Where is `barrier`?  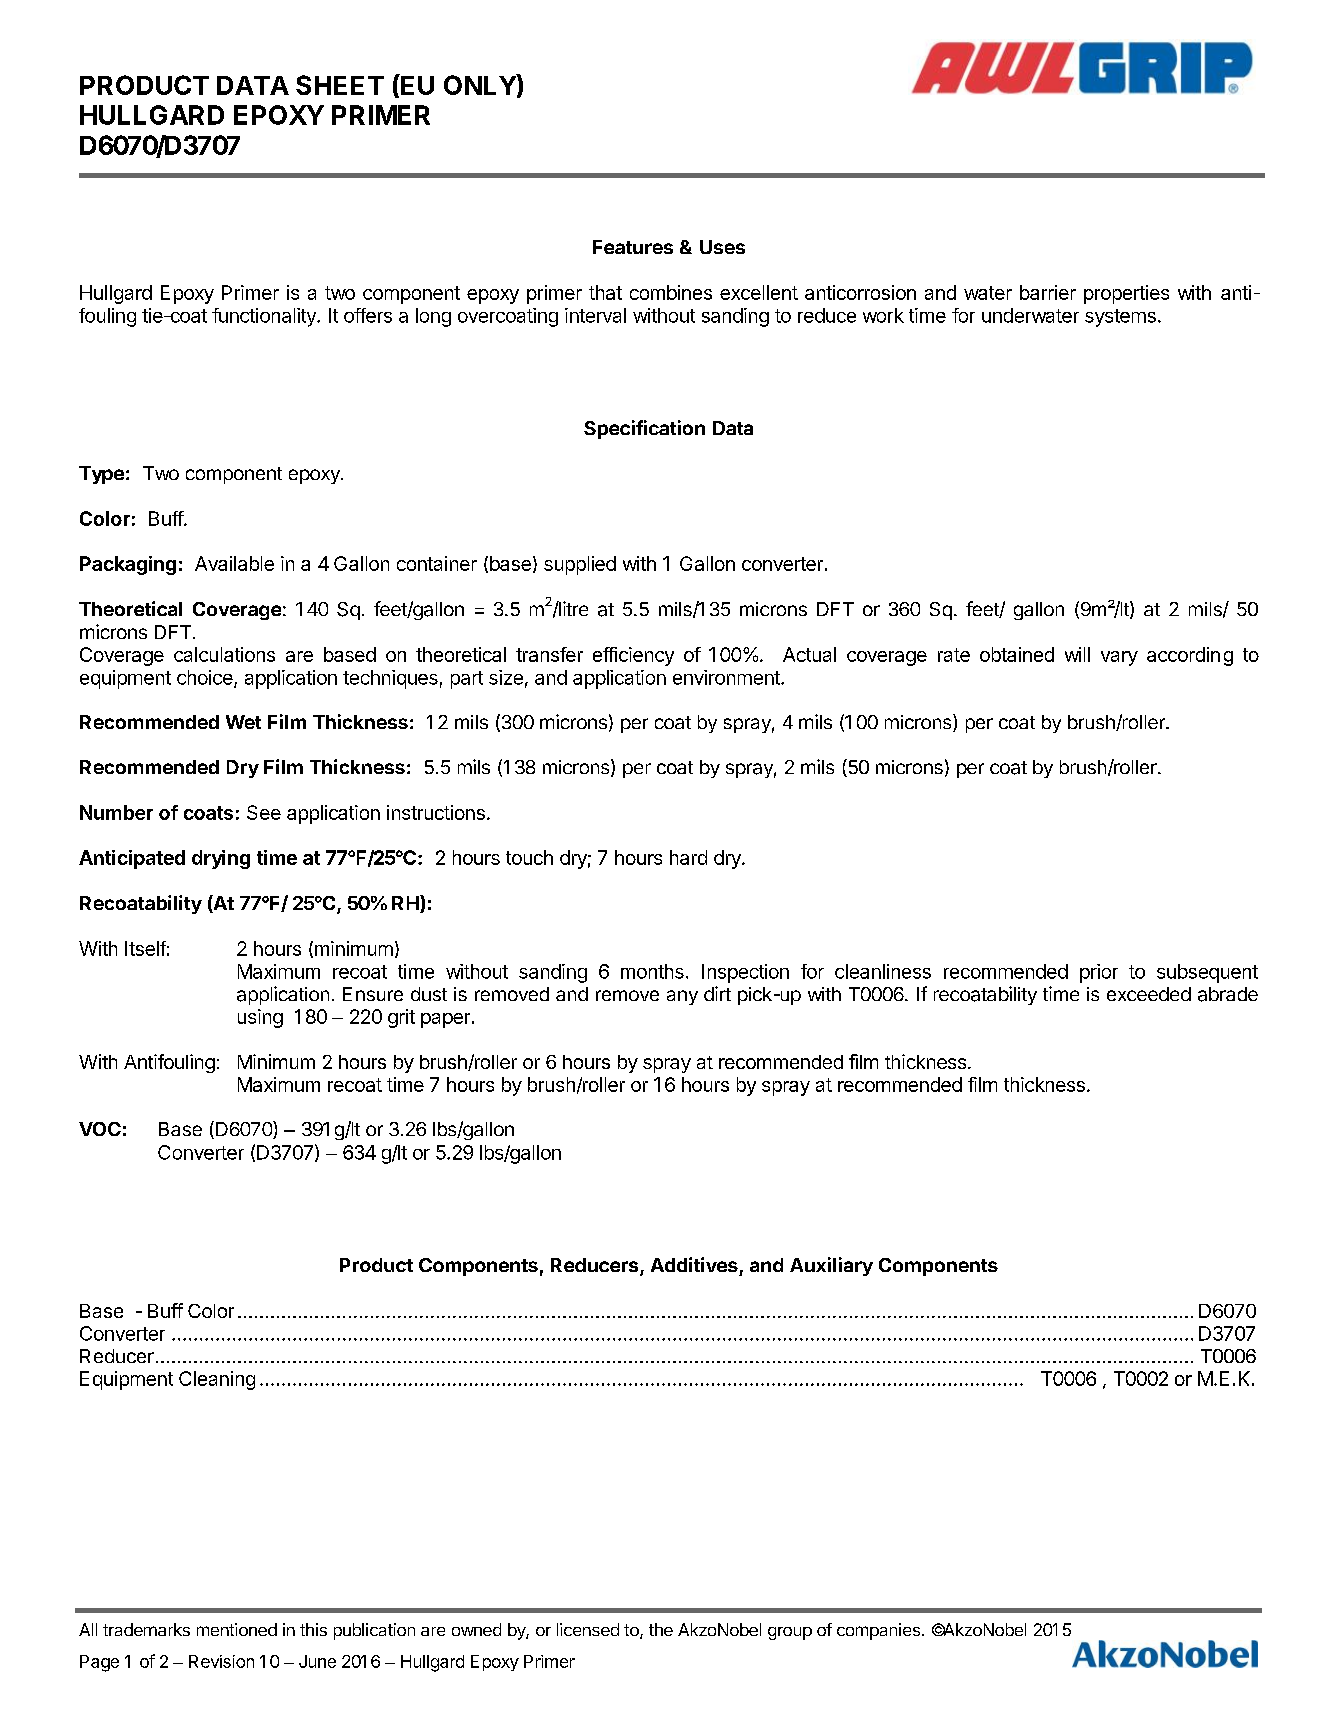
barrier is located at coordinates (1048, 292).
